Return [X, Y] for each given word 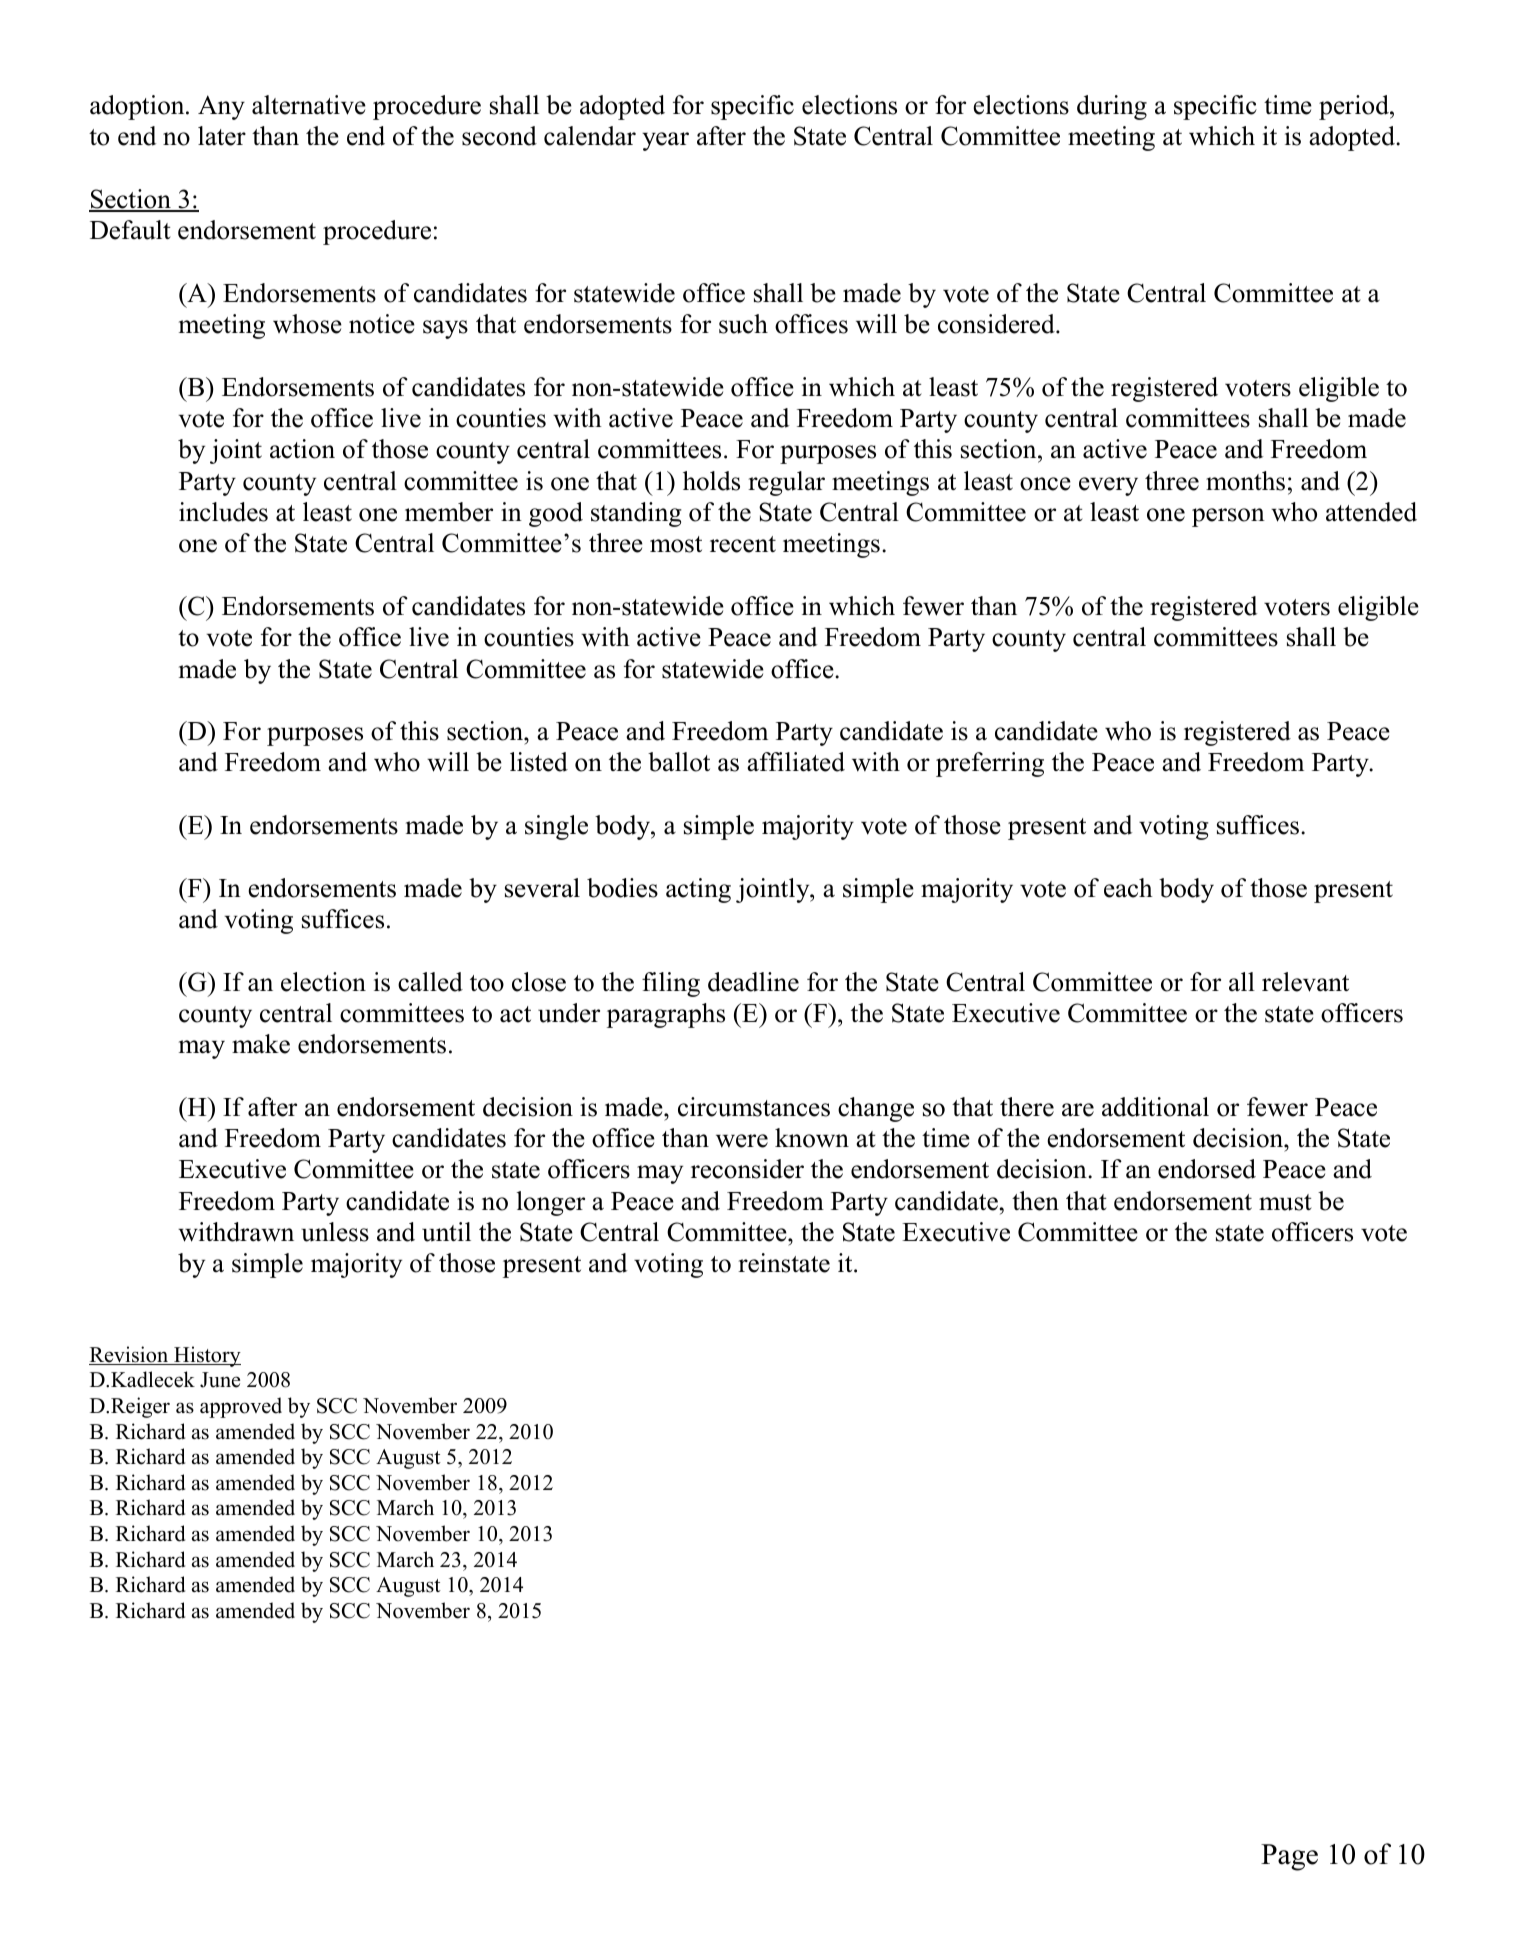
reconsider [747, 1169]
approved [241, 1407]
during [1112, 107]
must [1285, 1202]
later [222, 136]
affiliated [796, 762]
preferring [990, 764]
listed [539, 762]
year [665, 141]
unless [335, 1232]
